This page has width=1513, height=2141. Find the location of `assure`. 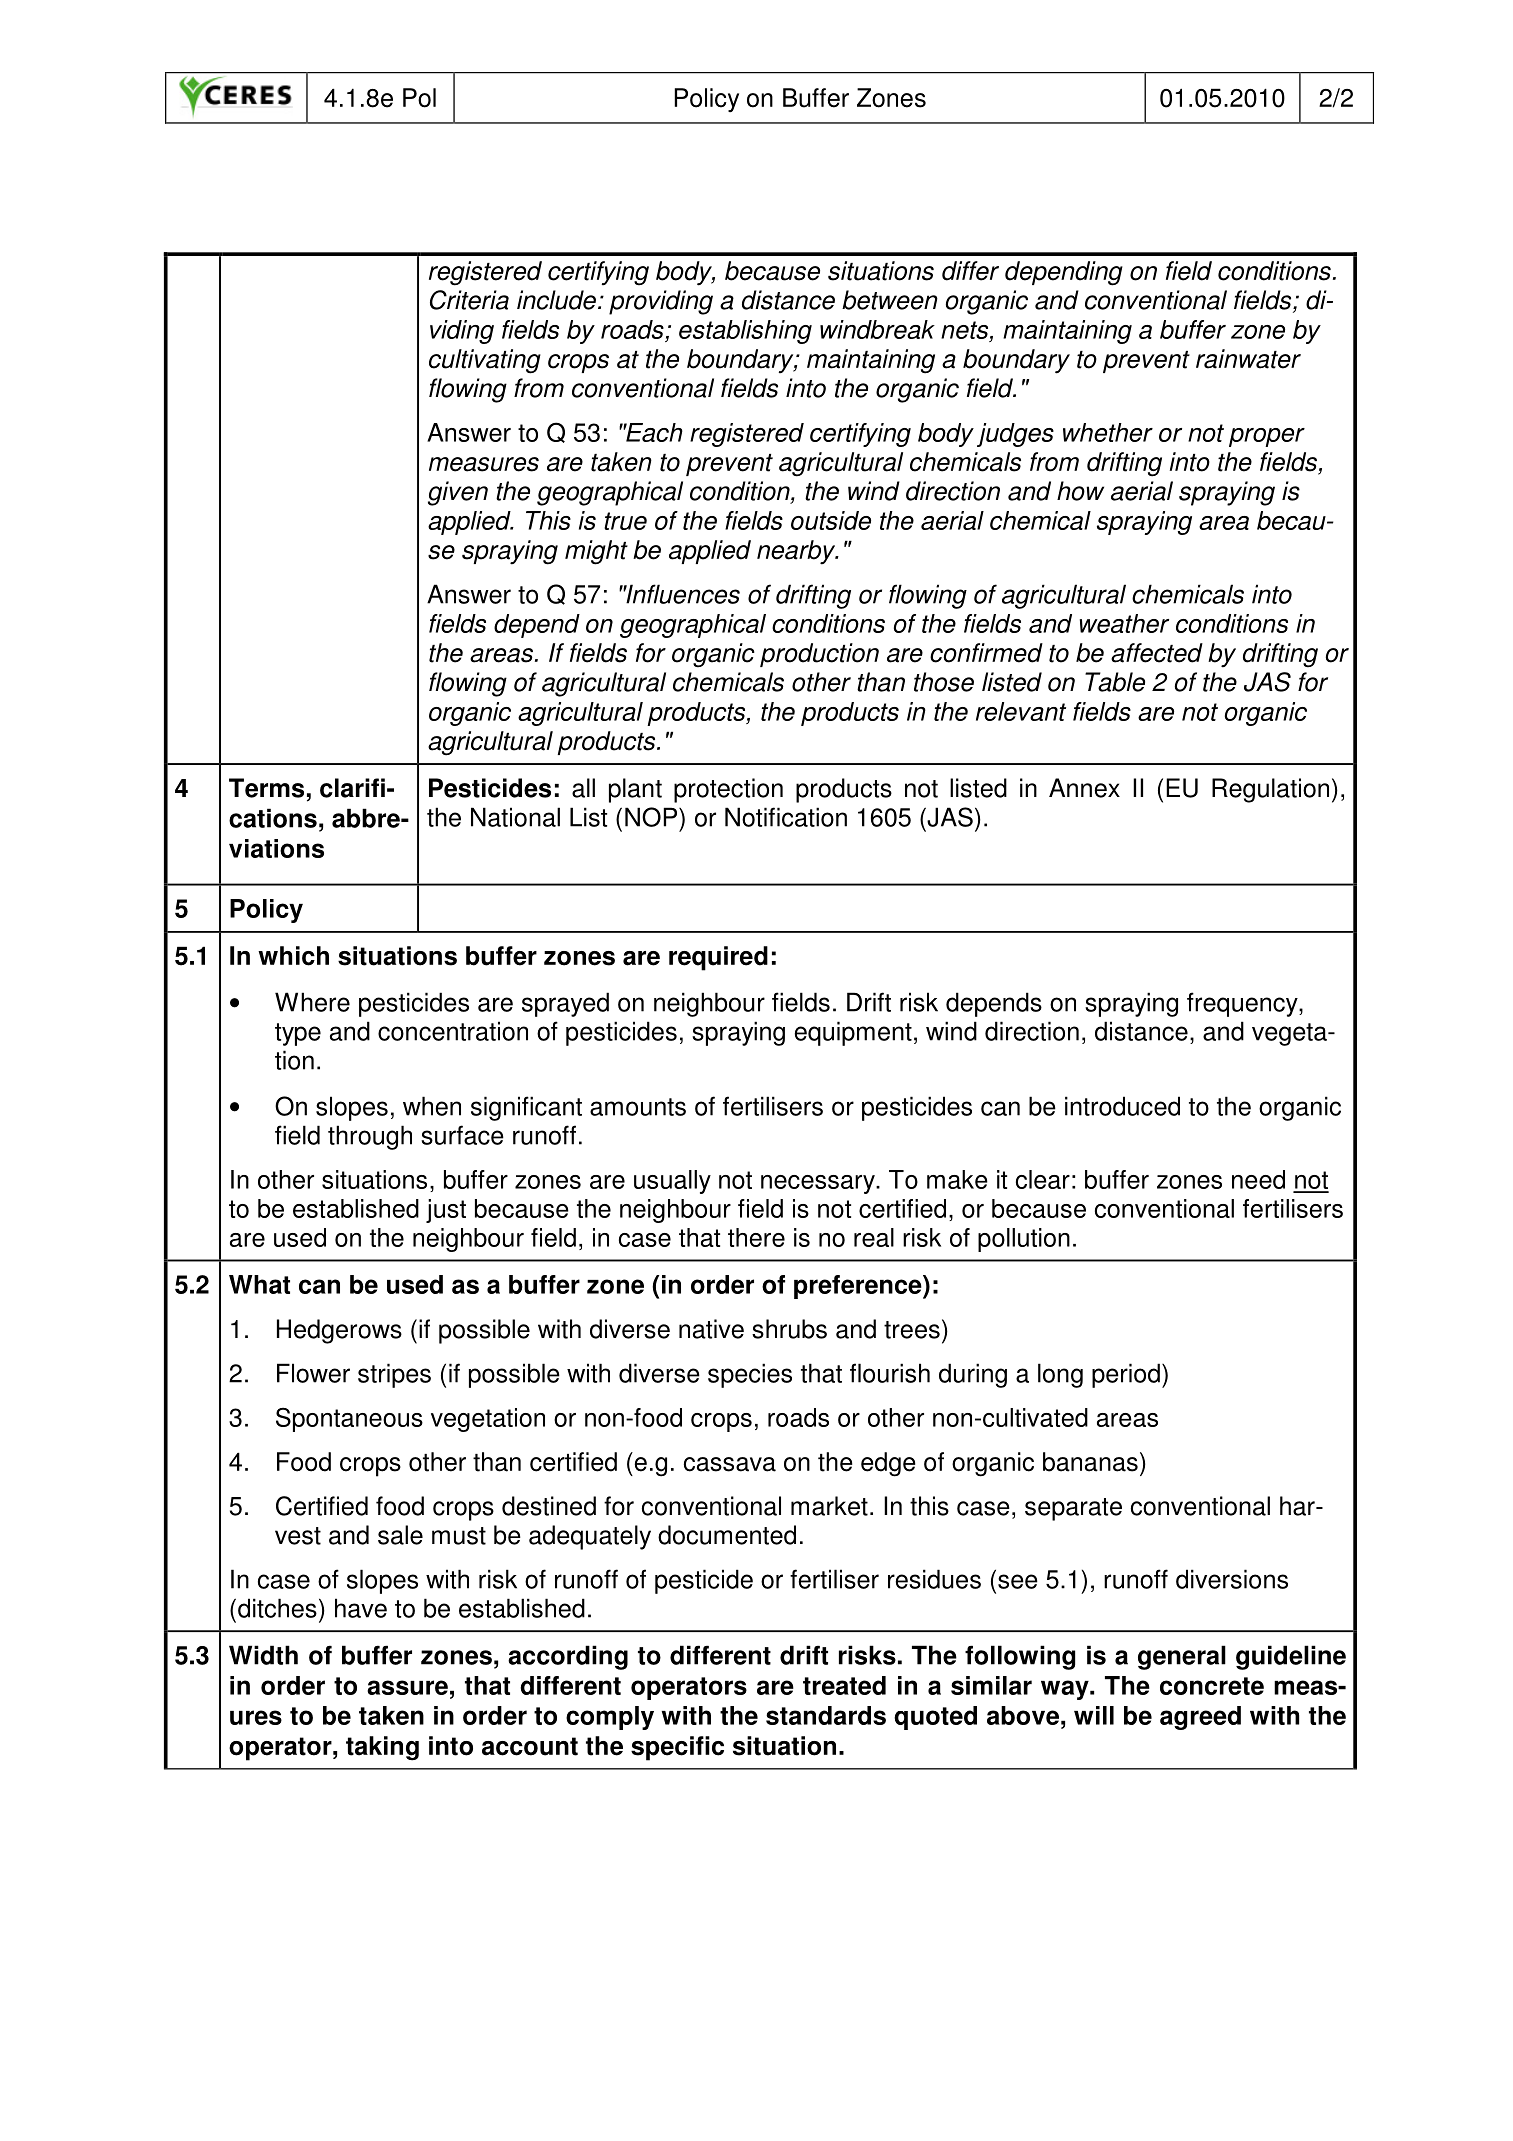

assure is located at coordinates (407, 1687).
